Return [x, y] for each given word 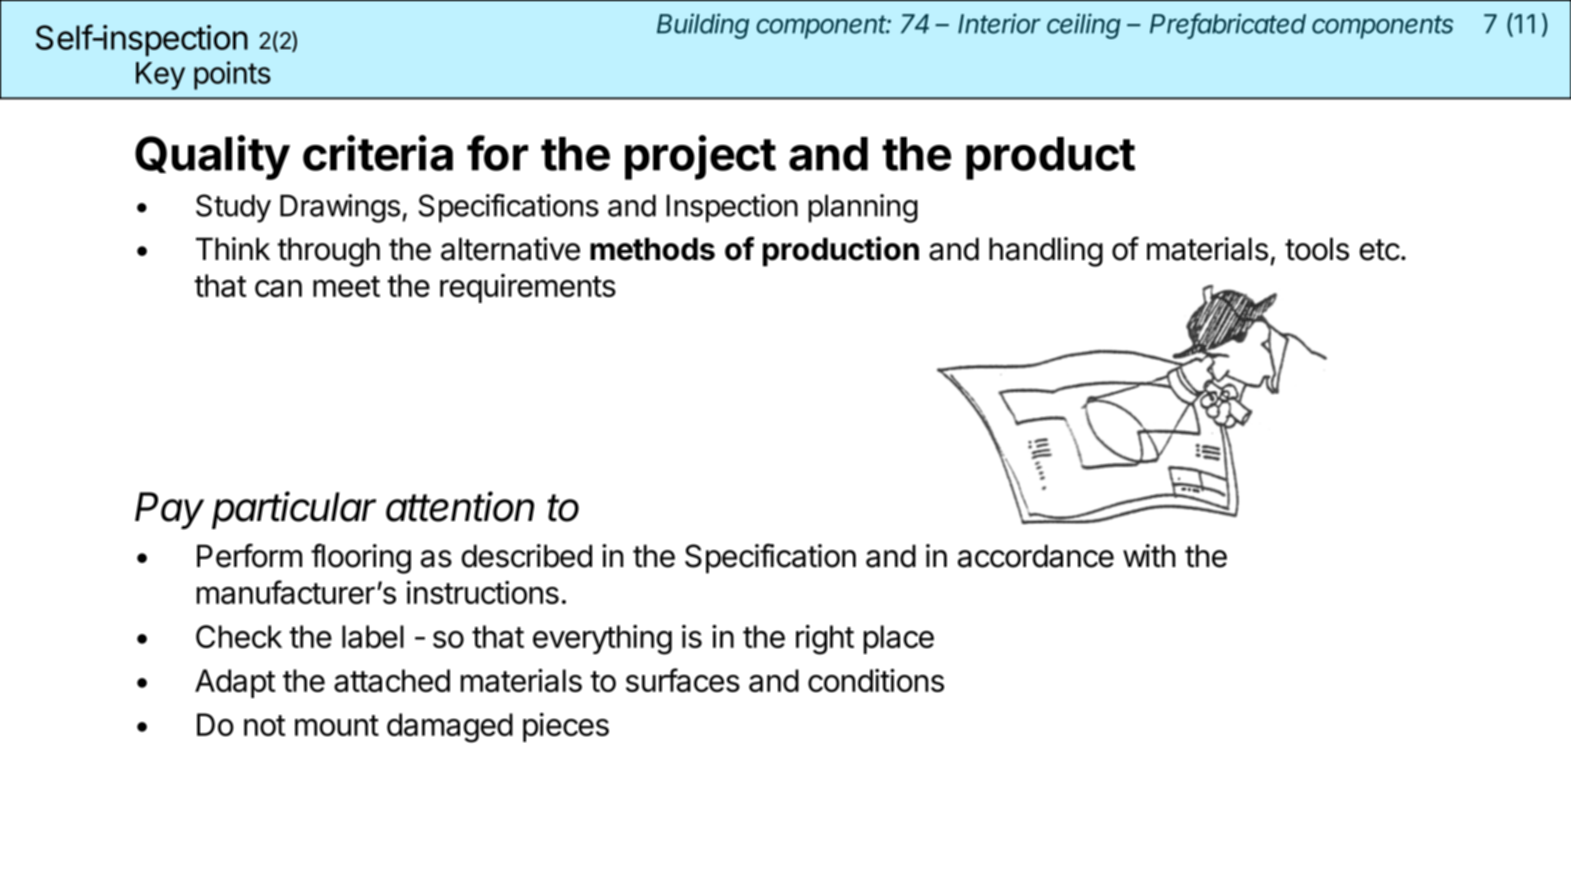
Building [703, 26]
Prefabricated [1228, 24]
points [232, 75]
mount [337, 725]
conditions [876, 680]
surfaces [683, 680]
